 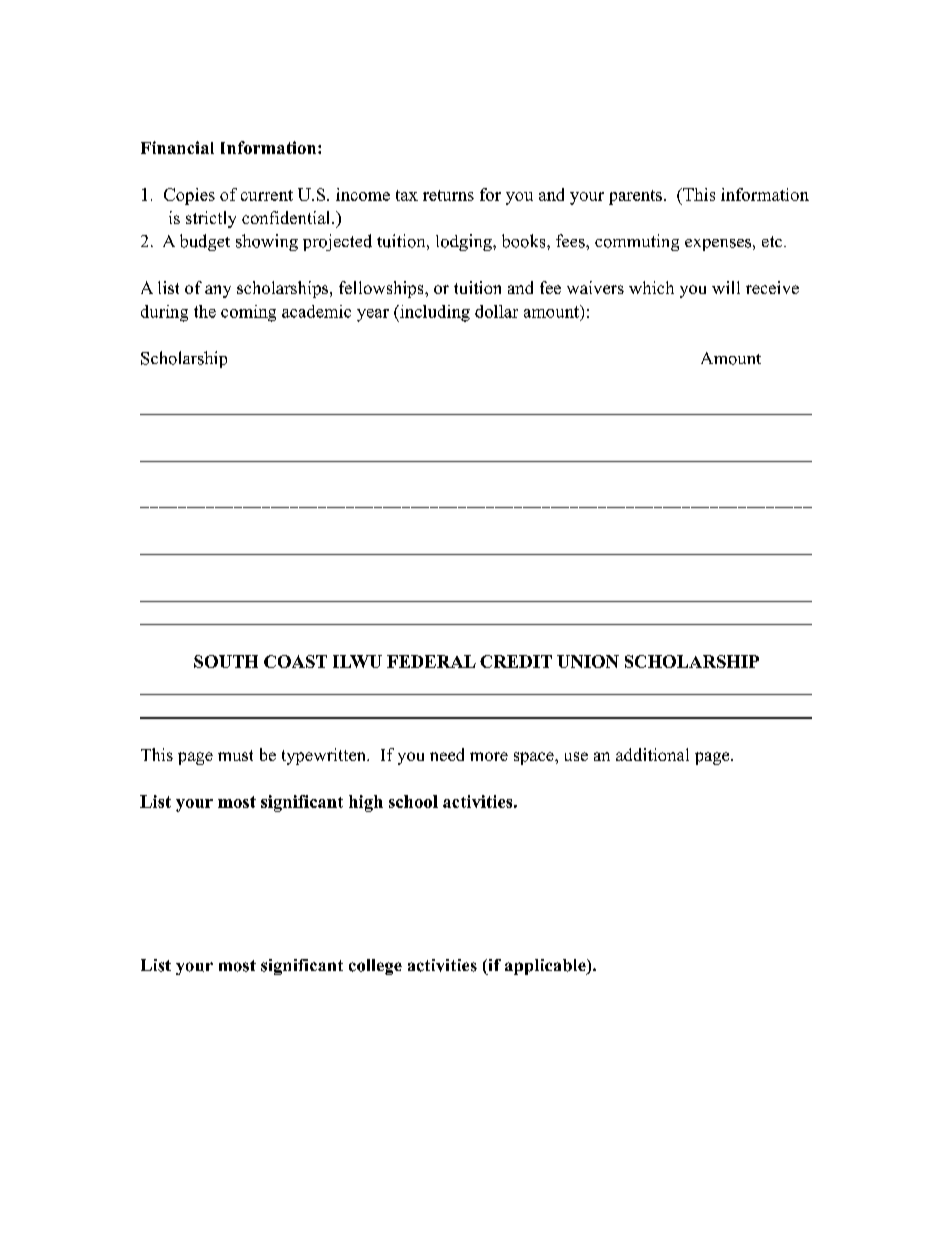 What do you see at coordinates (496, 311) in the document?
I see `dollar` at bounding box center [496, 311].
